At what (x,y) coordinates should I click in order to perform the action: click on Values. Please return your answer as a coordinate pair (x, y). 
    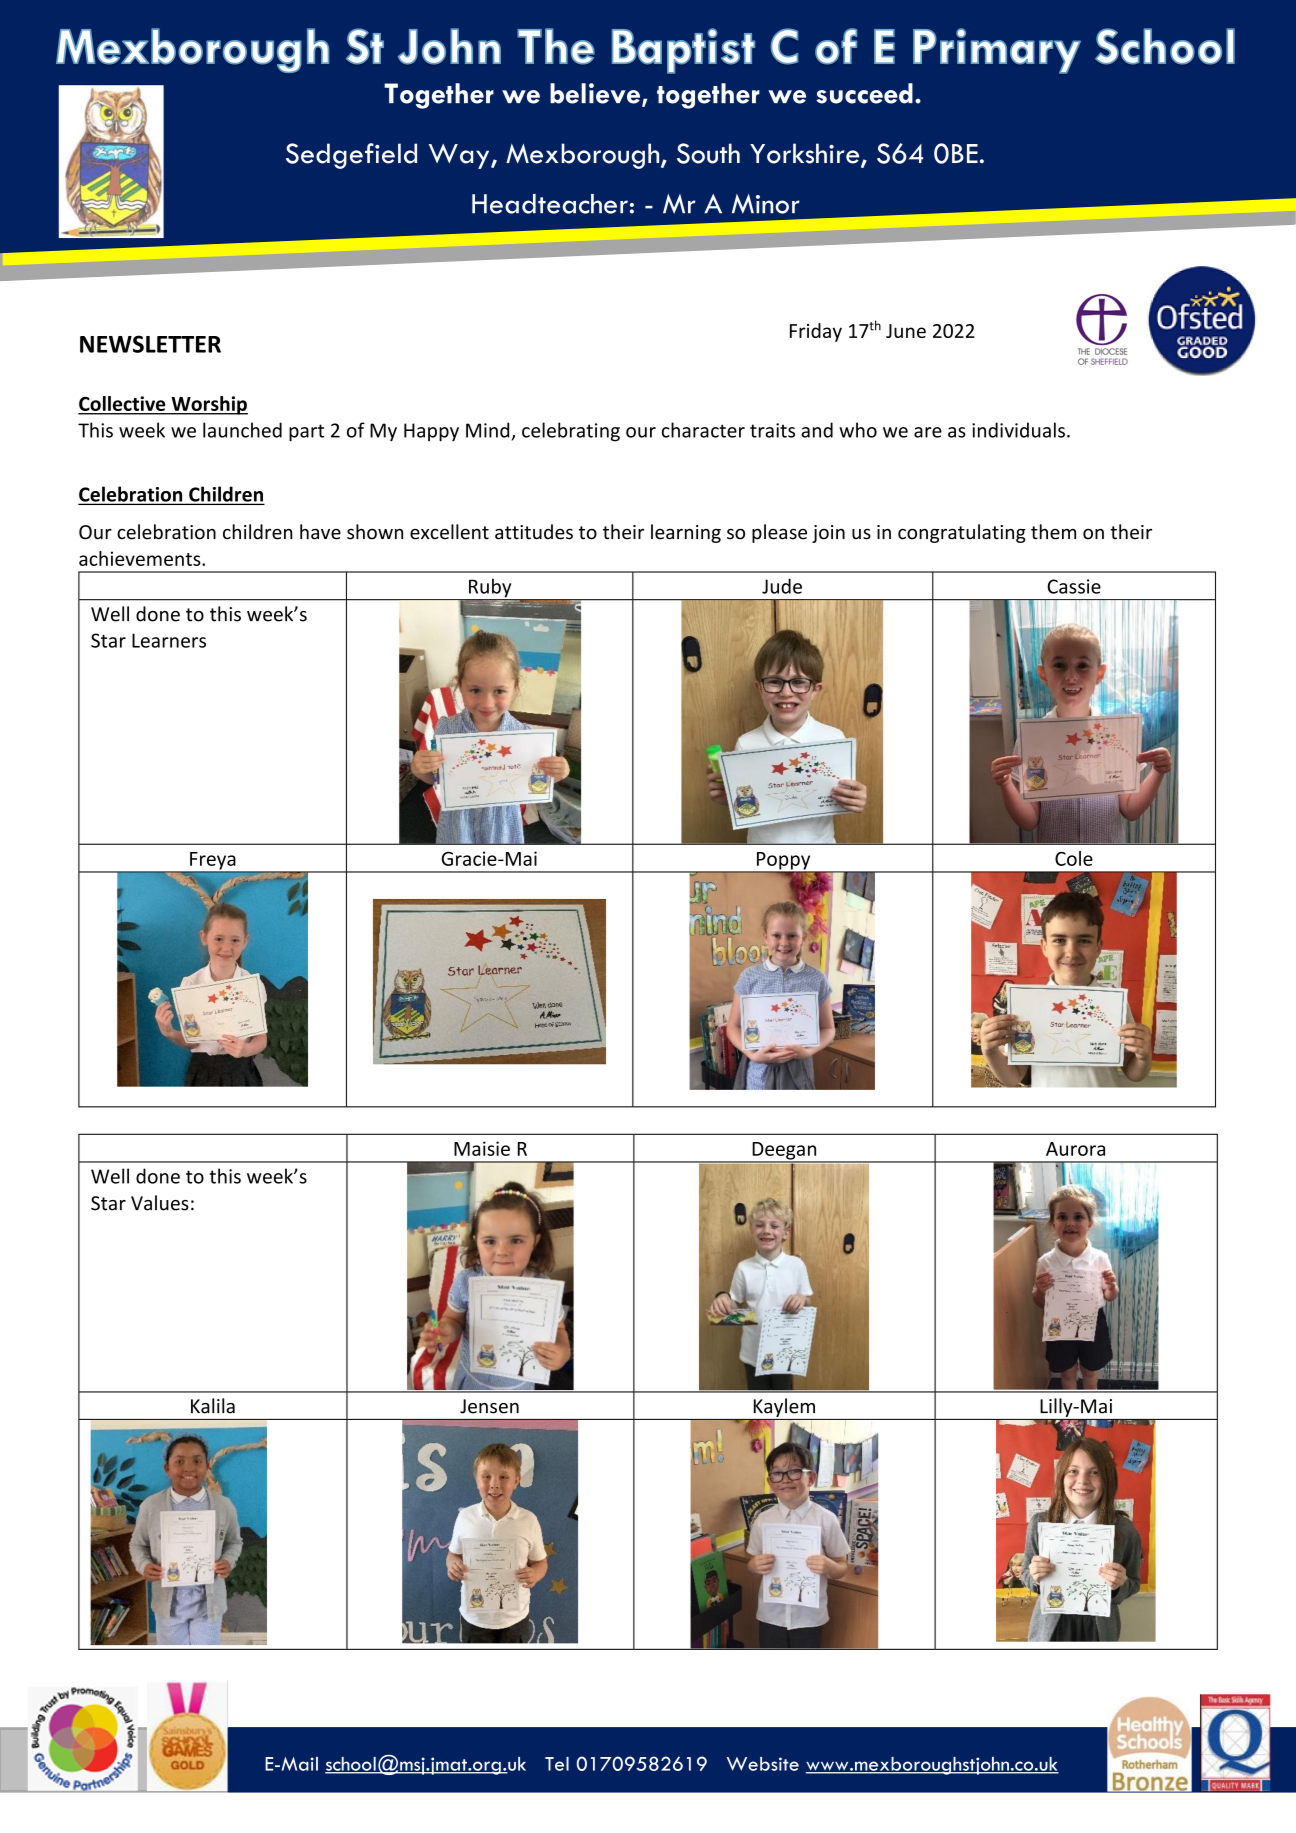
    Looking at the image, I should click on (160, 1203).
